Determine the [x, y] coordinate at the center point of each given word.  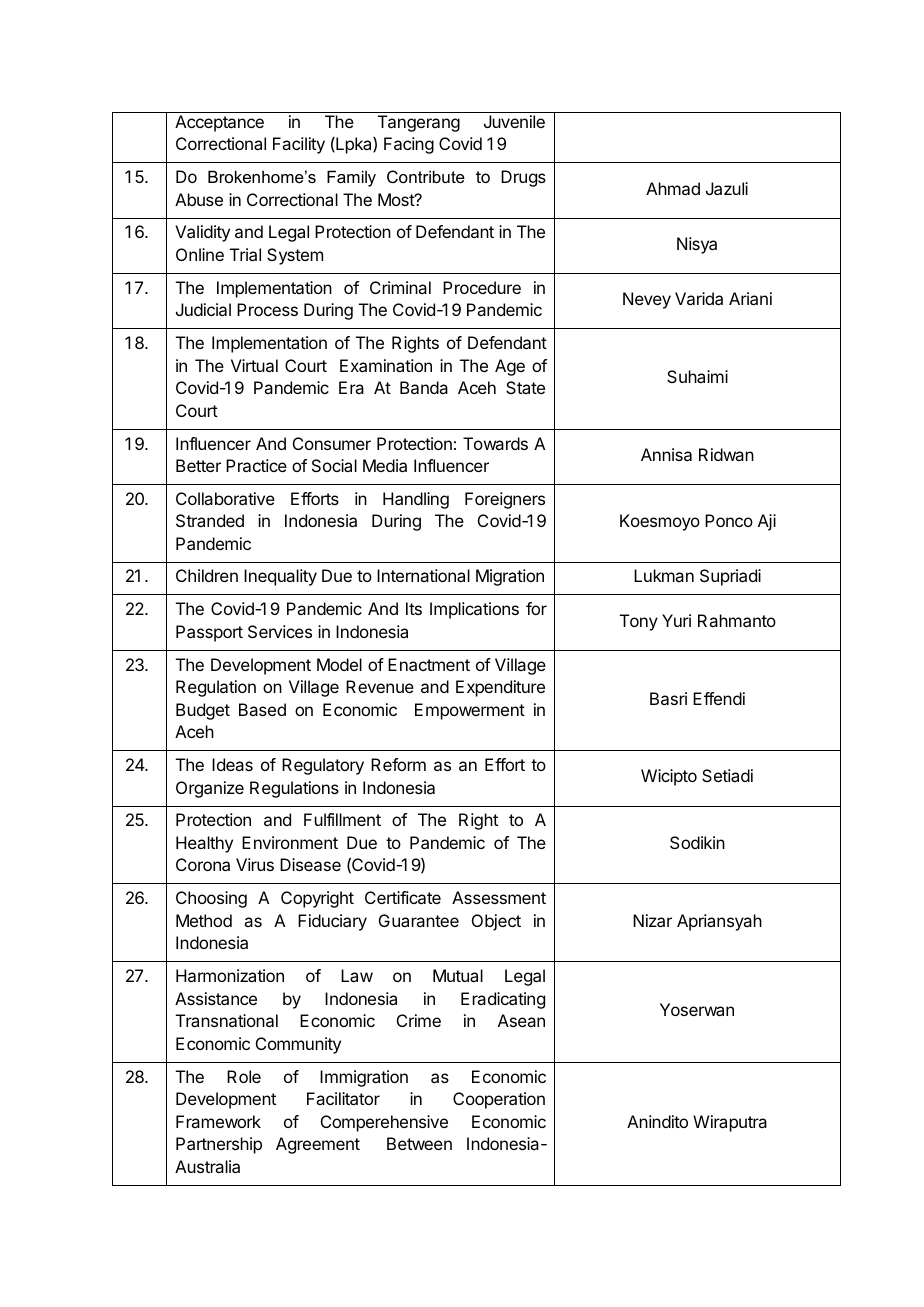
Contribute [426, 176]
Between [419, 1143]
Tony [639, 622]
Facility [299, 145]
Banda [424, 387]
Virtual [254, 365]
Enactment [429, 664]
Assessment [499, 897]
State [525, 387]
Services [280, 631]
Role [244, 1076]
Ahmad [673, 188]
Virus [255, 864]
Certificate [403, 897]
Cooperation [499, 1100]
